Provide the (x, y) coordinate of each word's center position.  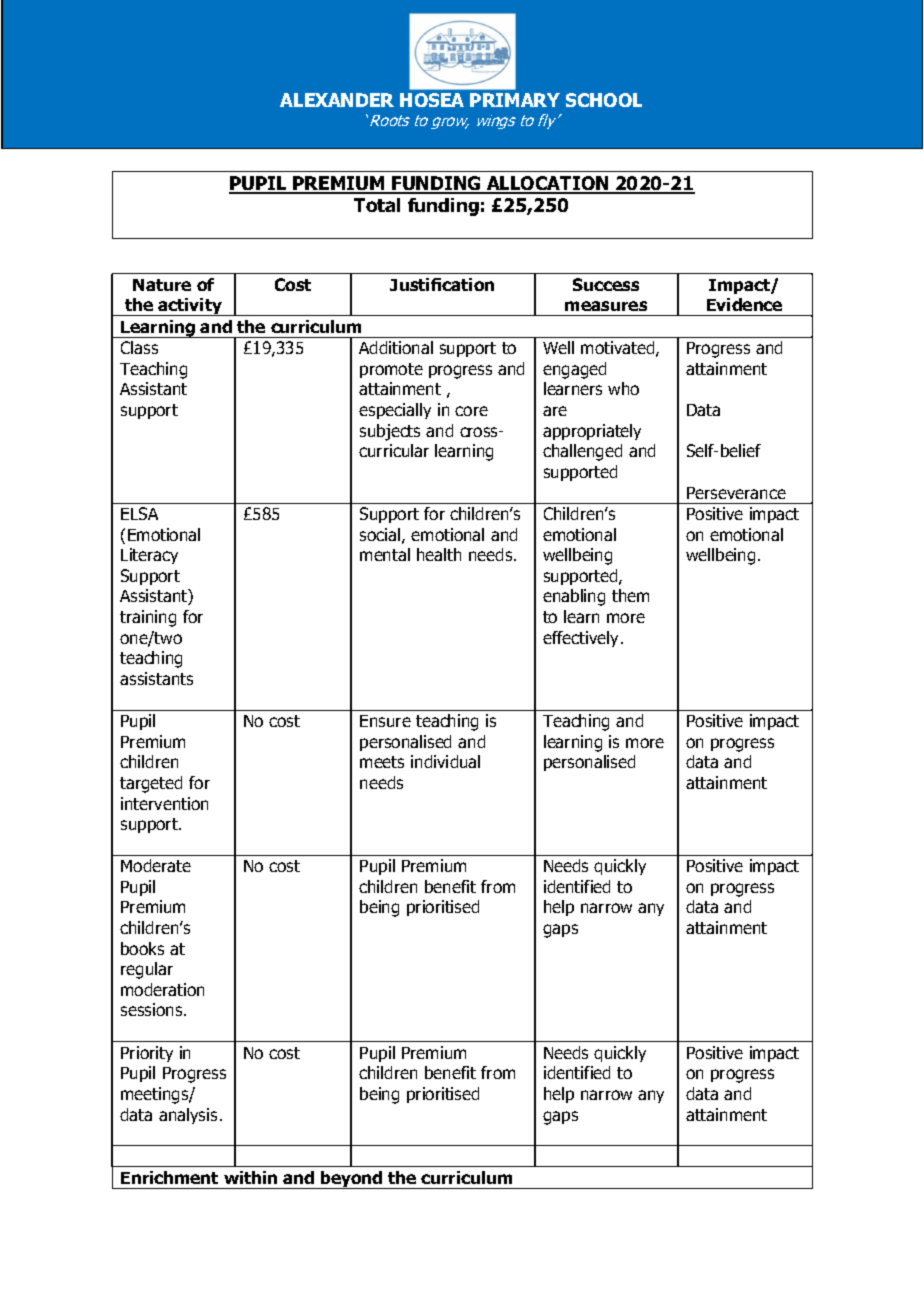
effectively (582, 639)
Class (139, 347)
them (630, 595)
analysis (188, 1116)
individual (445, 761)
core (471, 411)
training (148, 618)
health (439, 554)
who (623, 388)
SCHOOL (604, 100)
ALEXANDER (337, 100)
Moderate (156, 865)
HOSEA (432, 100)
